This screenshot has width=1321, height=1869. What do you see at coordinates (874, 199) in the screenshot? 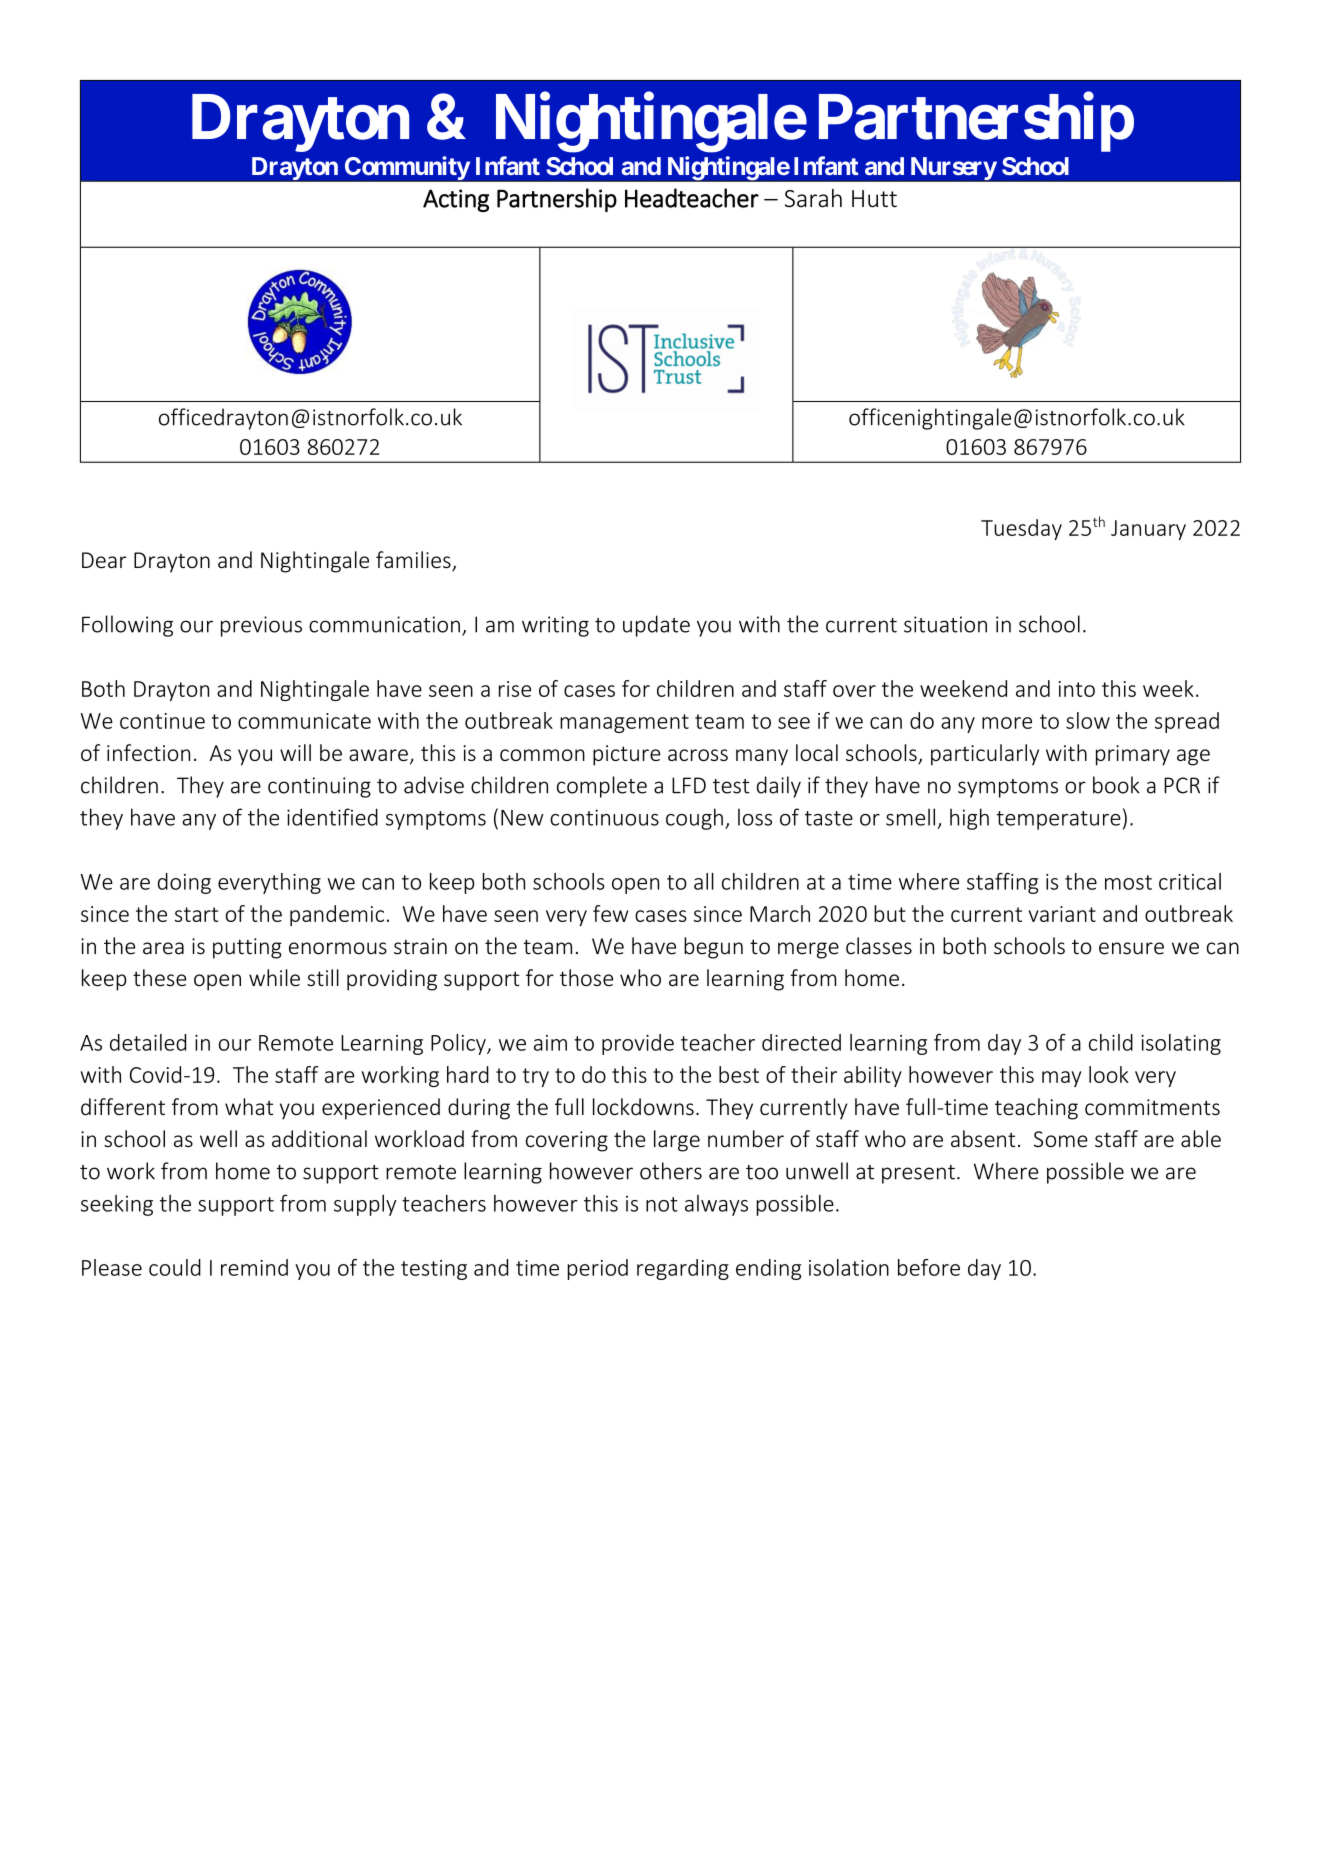
I see `Hutt` at bounding box center [874, 199].
